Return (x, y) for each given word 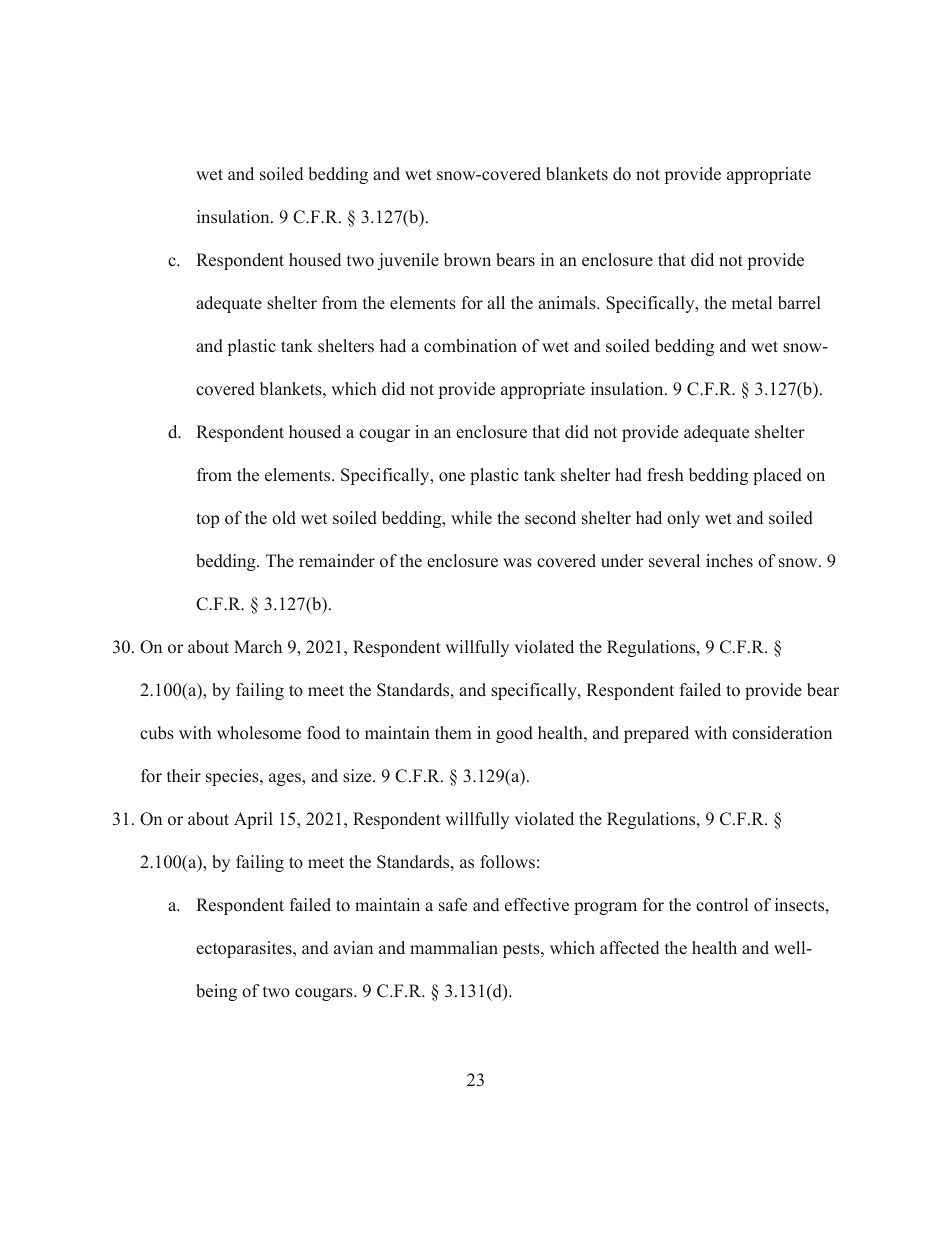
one (452, 477)
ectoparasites (245, 949)
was (517, 563)
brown (467, 260)
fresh (665, 475)
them (453, 733)
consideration (782, 733)
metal (751, 303)
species (233, 777)
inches (729, 561)
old (284, 518)
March (258, 646)
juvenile (408, 261)
